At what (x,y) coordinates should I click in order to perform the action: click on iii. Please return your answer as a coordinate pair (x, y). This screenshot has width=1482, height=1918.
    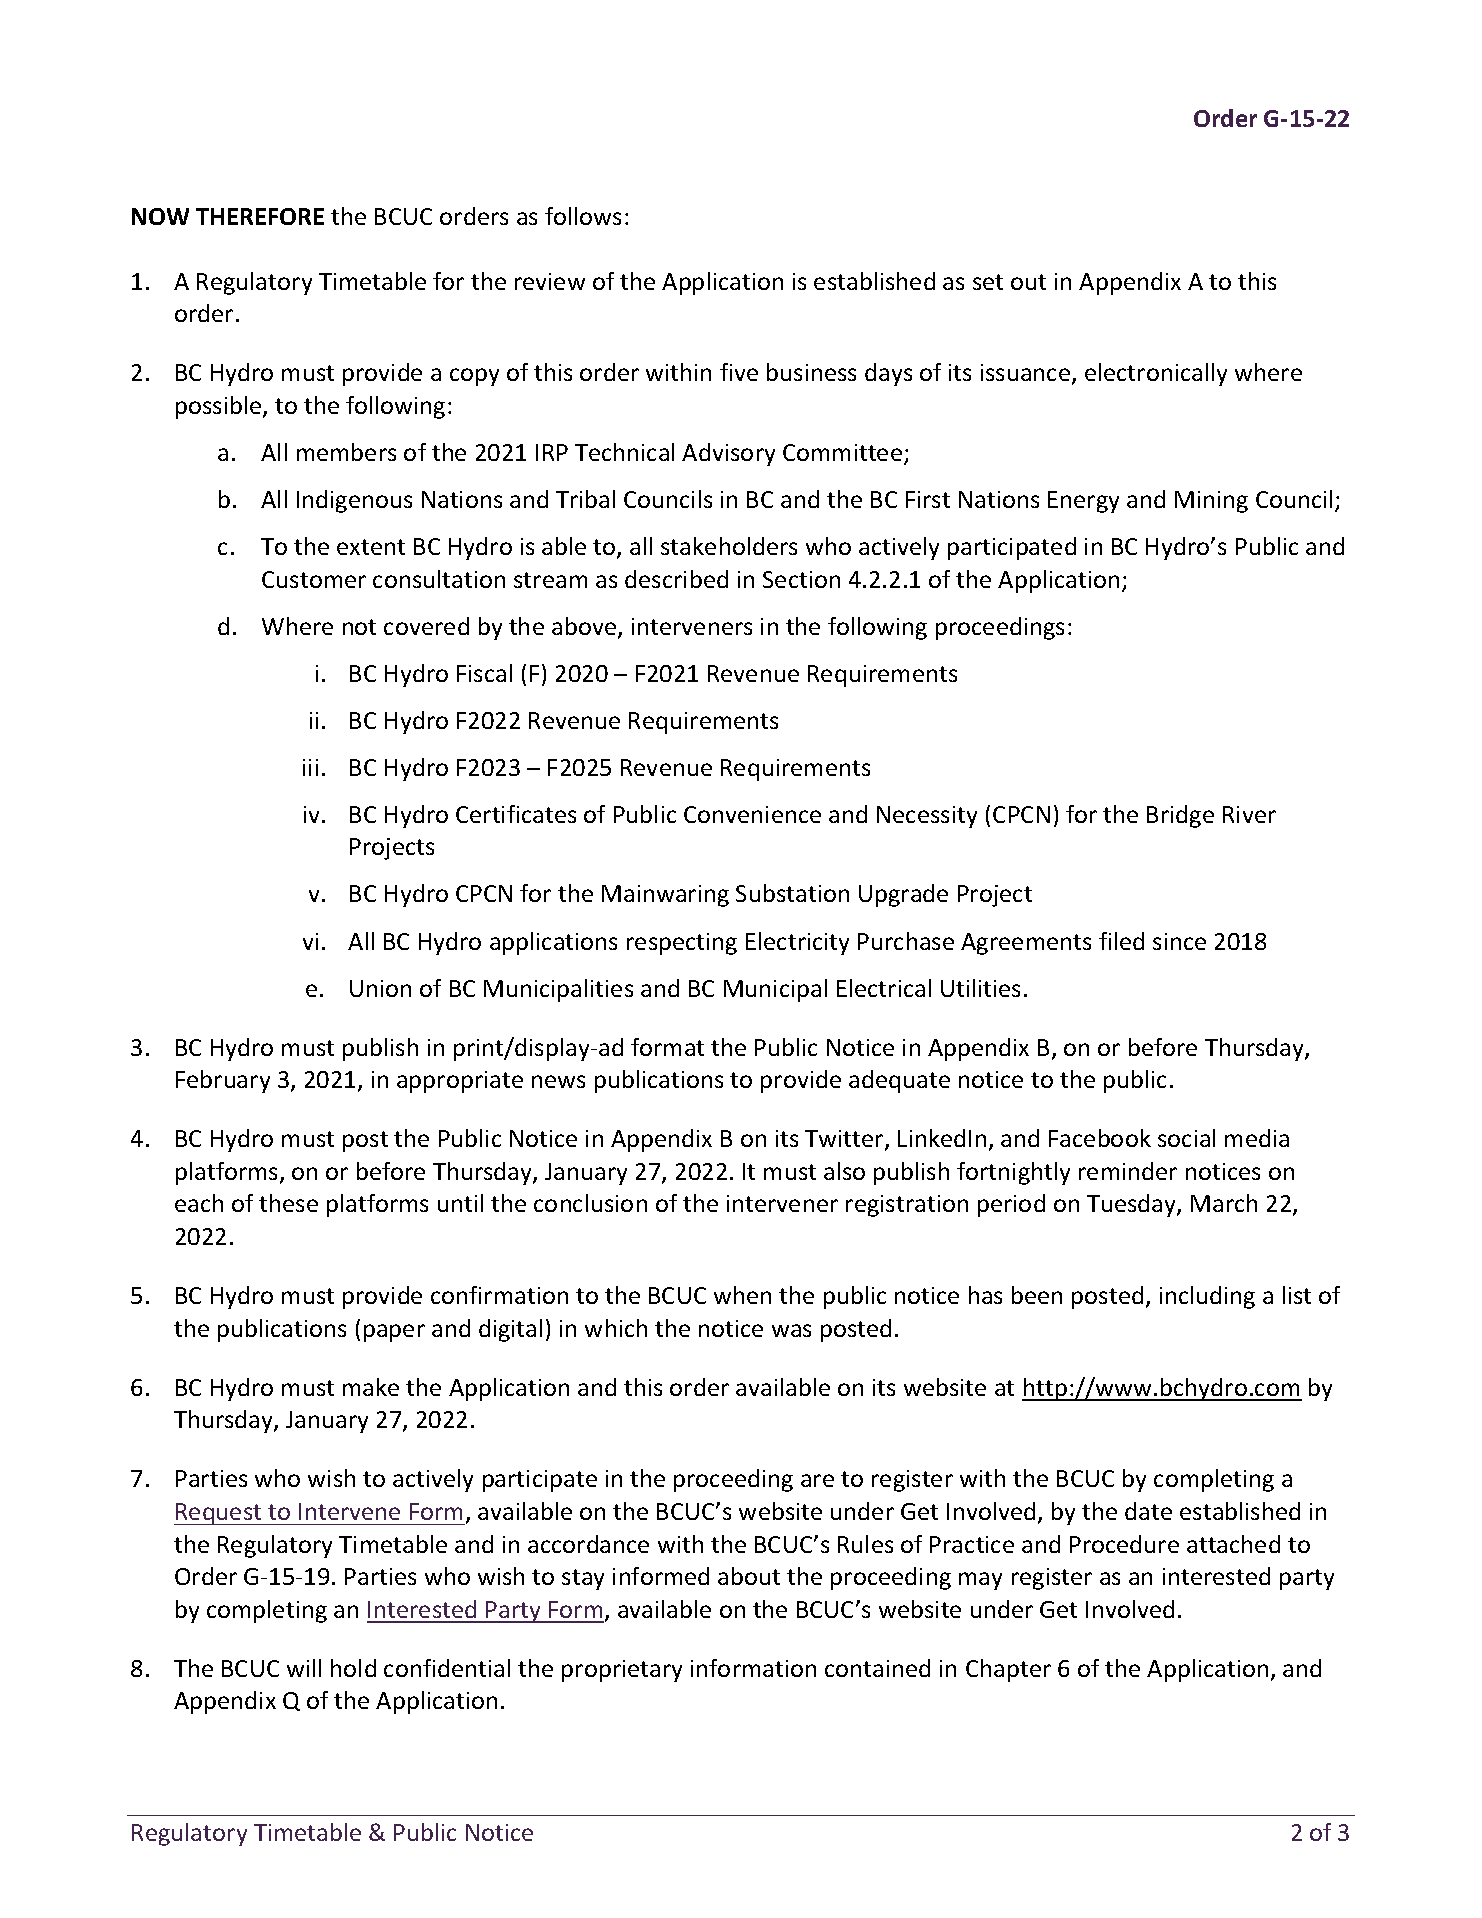
    Looking at the image, I should click on (310, 767).
